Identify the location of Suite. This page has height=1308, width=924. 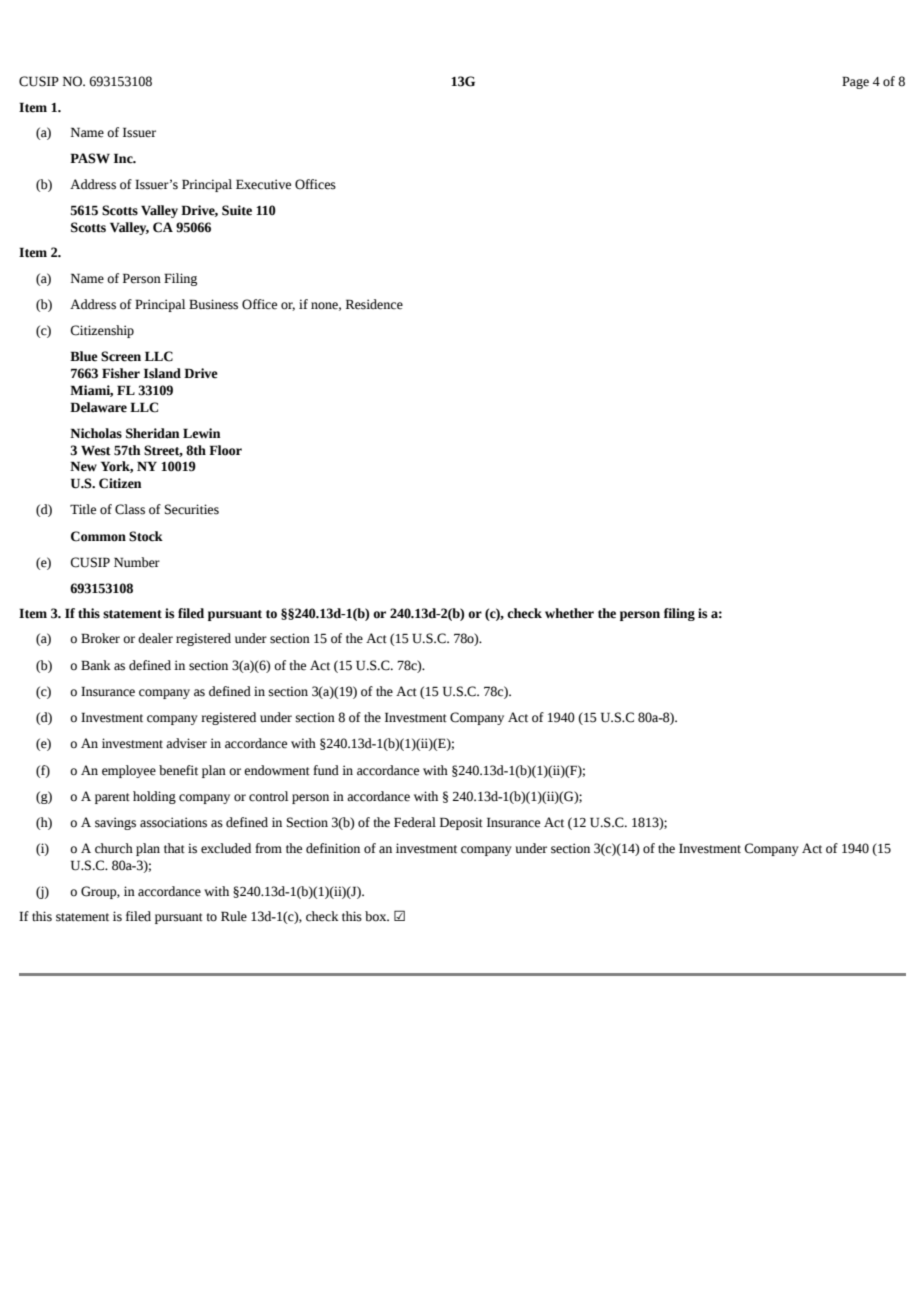
(237, 210).
